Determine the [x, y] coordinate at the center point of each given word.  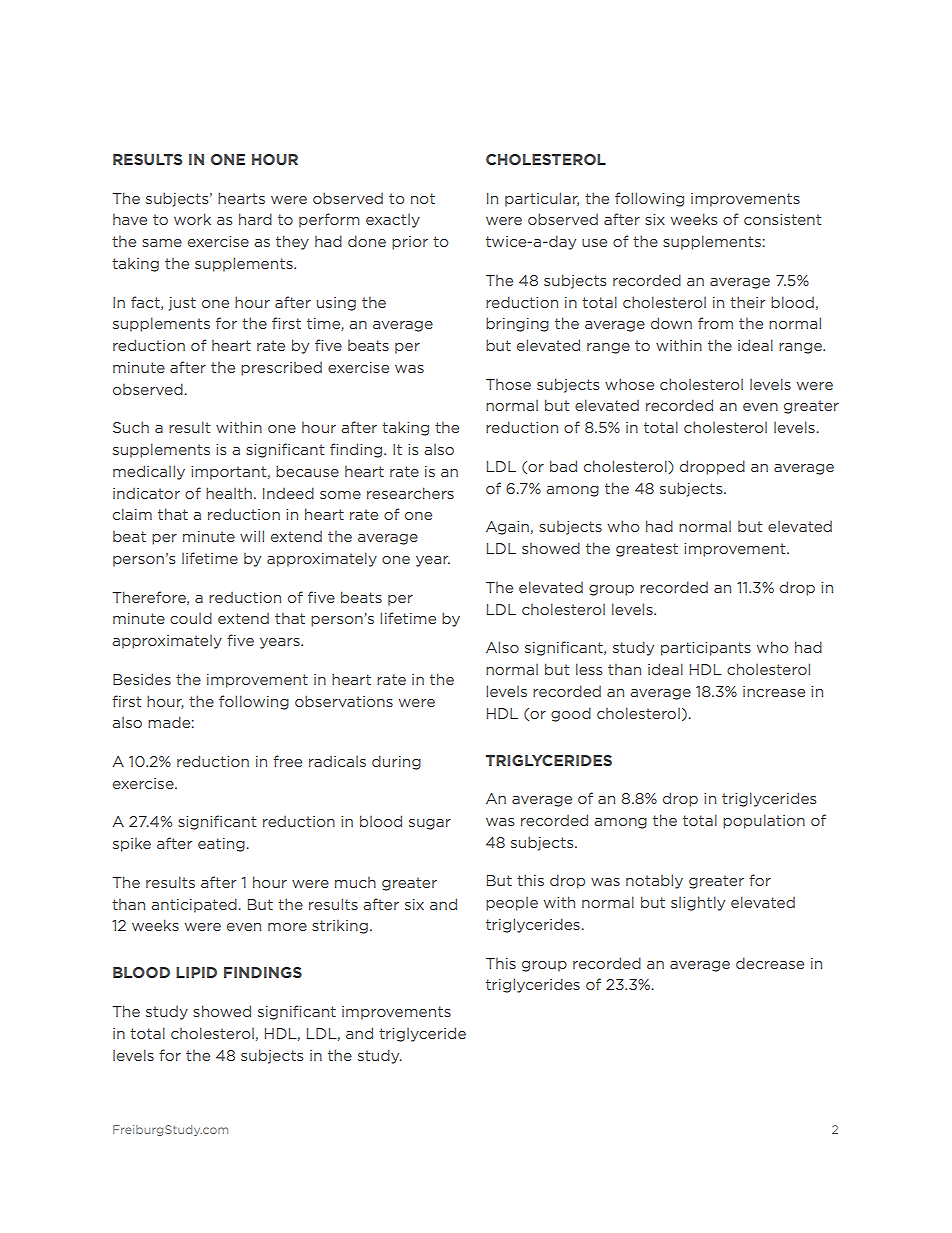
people [512, 904]
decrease [770, 963]
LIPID [196, 972]
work [192, 219]
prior [410, 243]
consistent [782, 219]
